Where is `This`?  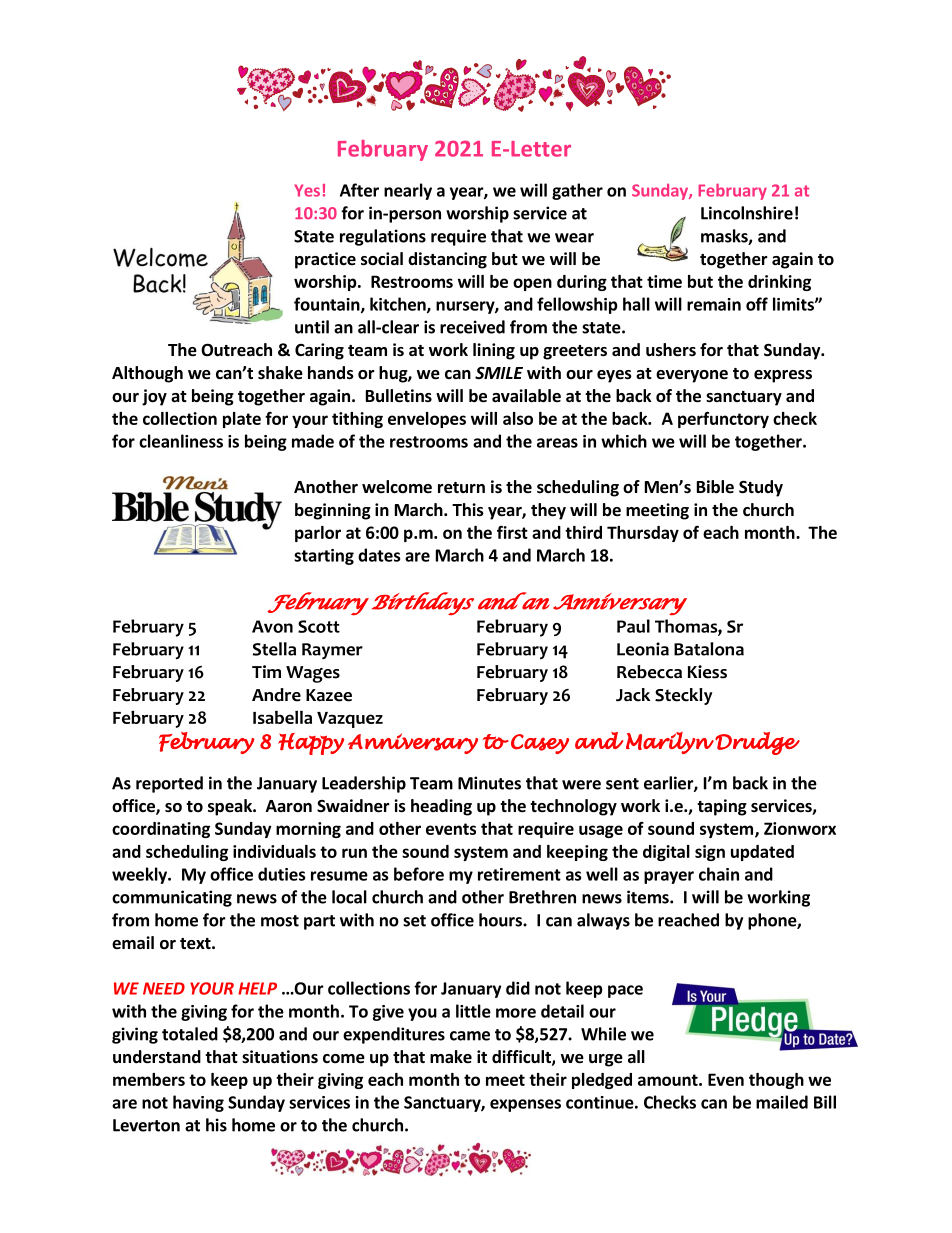
This is located at coordinates (468, 510).
